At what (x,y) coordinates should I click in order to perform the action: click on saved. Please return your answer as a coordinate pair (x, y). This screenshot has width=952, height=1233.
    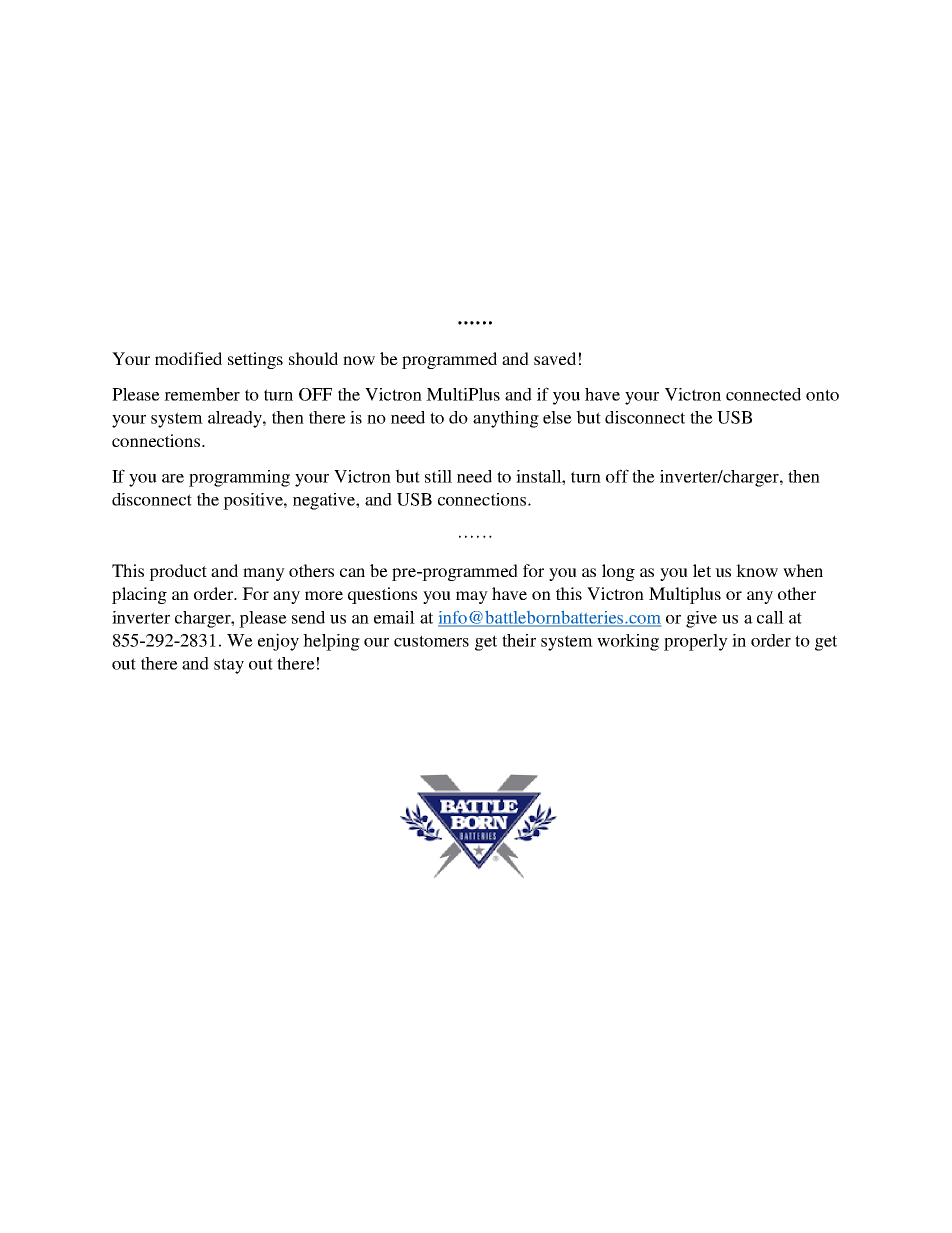
    Looking at the image, I should click on (555, 358).
